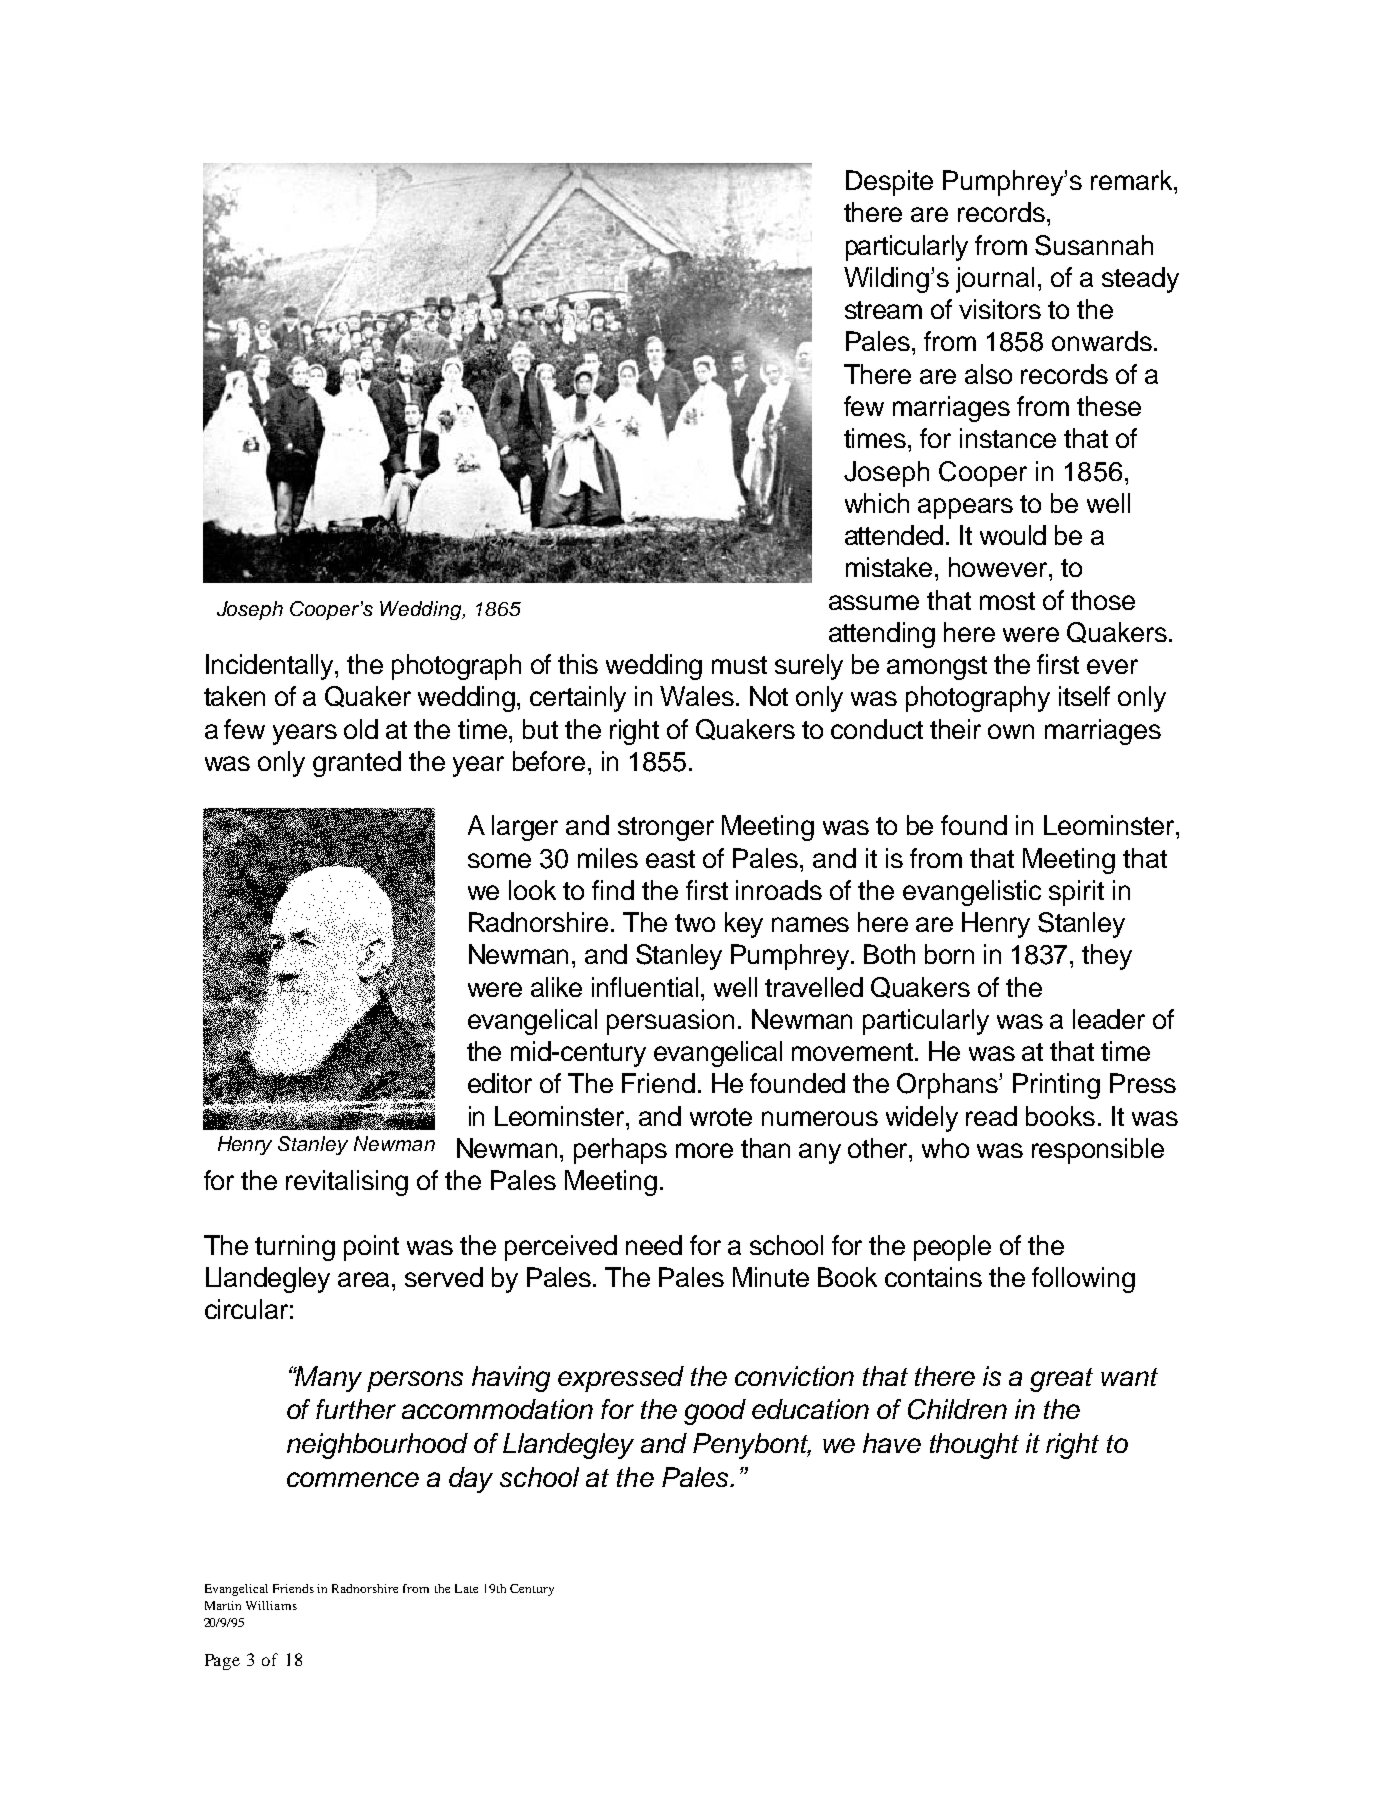 The image size is (1385, 1793). Describe the element at coordinates (697, 696) in the screenshot. I see `Wales` at that location.
